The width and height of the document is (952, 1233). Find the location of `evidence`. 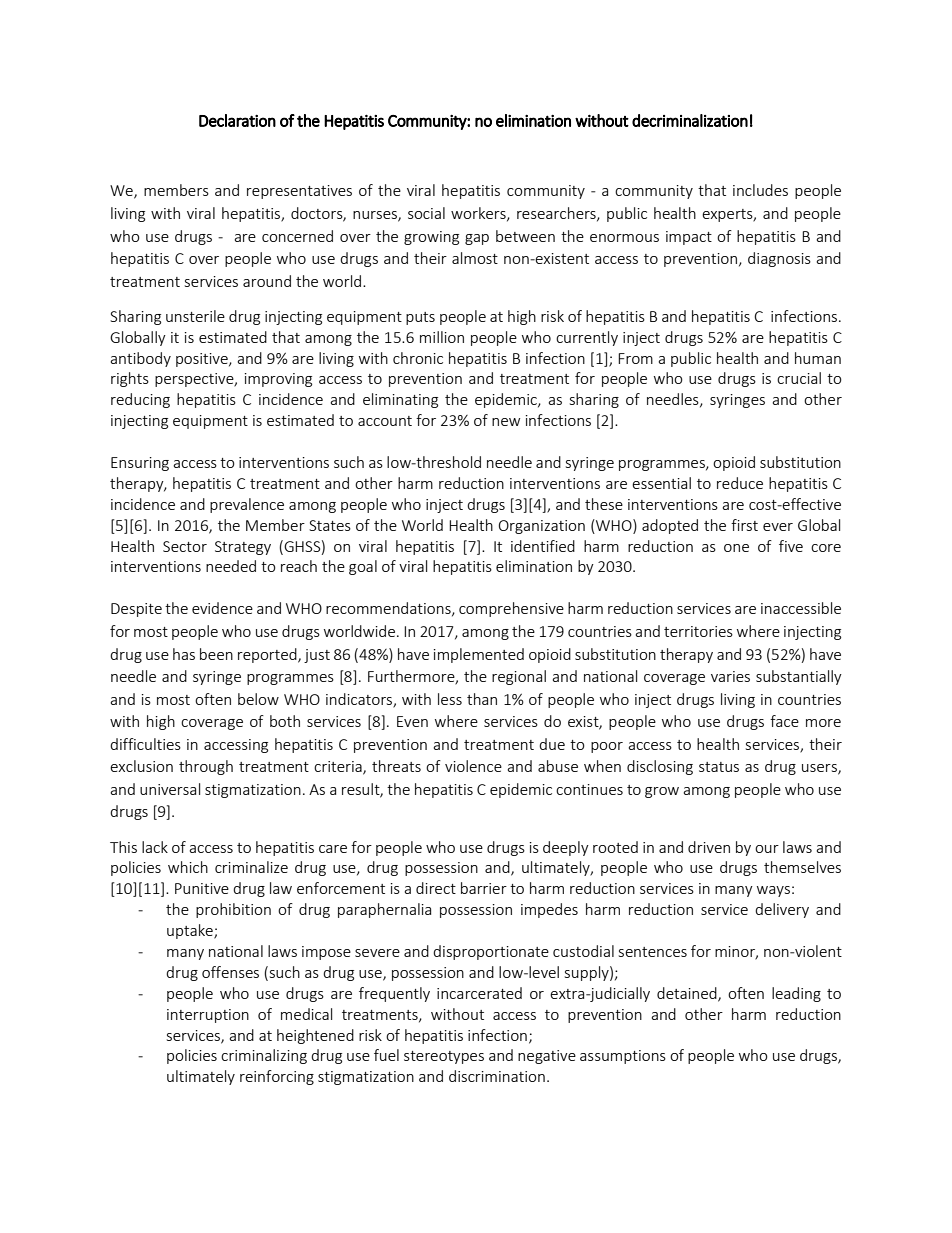

evidence is located at coordinates (222, 608).
